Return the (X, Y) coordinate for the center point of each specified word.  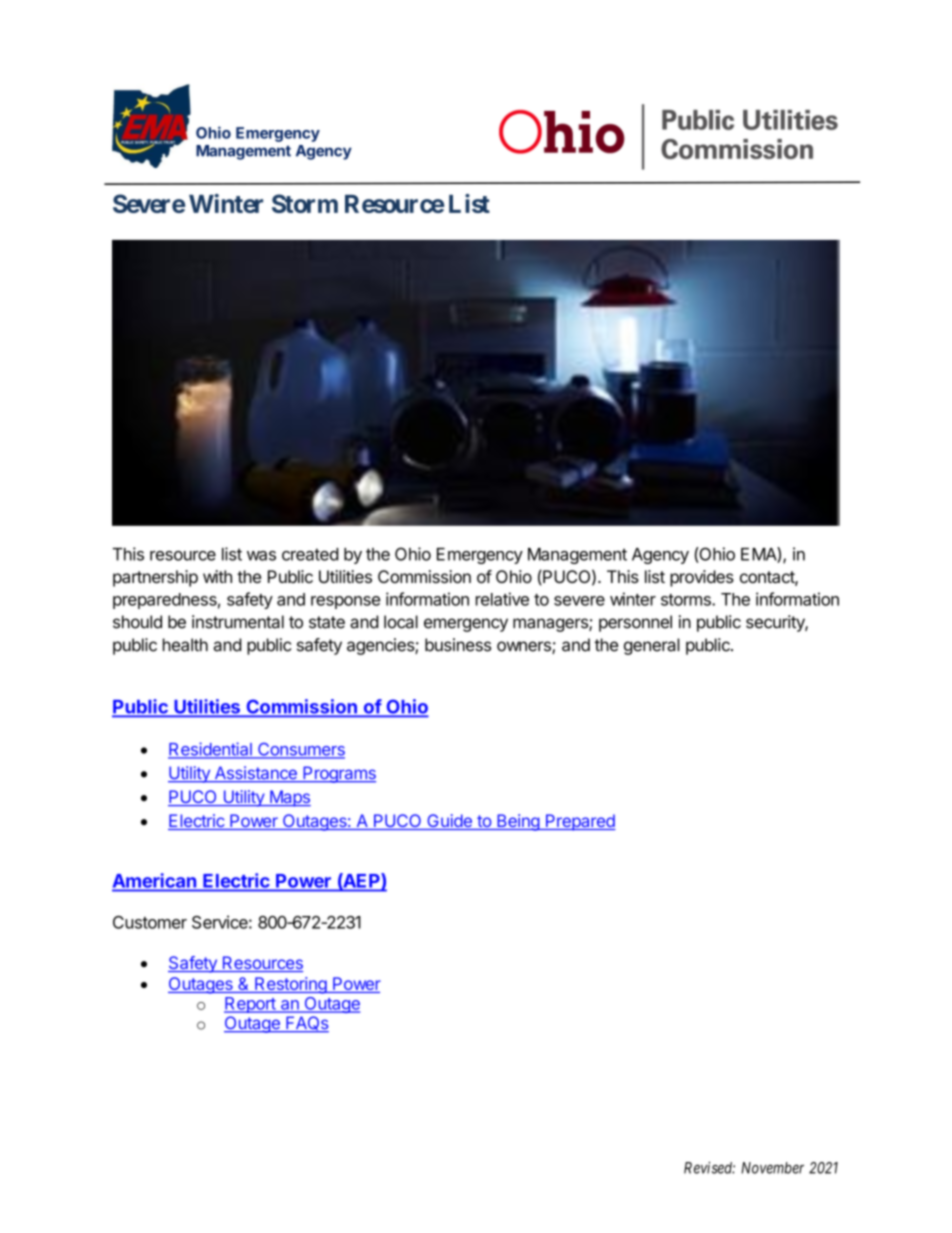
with (217, 576)
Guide (449, 822)
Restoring (290, 985)
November (772, 1168)
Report (251, 1005)
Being (518, 822)
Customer (150, 922)
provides (702, 578)
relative (502, 599)
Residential (211, 750)
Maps (289, 798)
